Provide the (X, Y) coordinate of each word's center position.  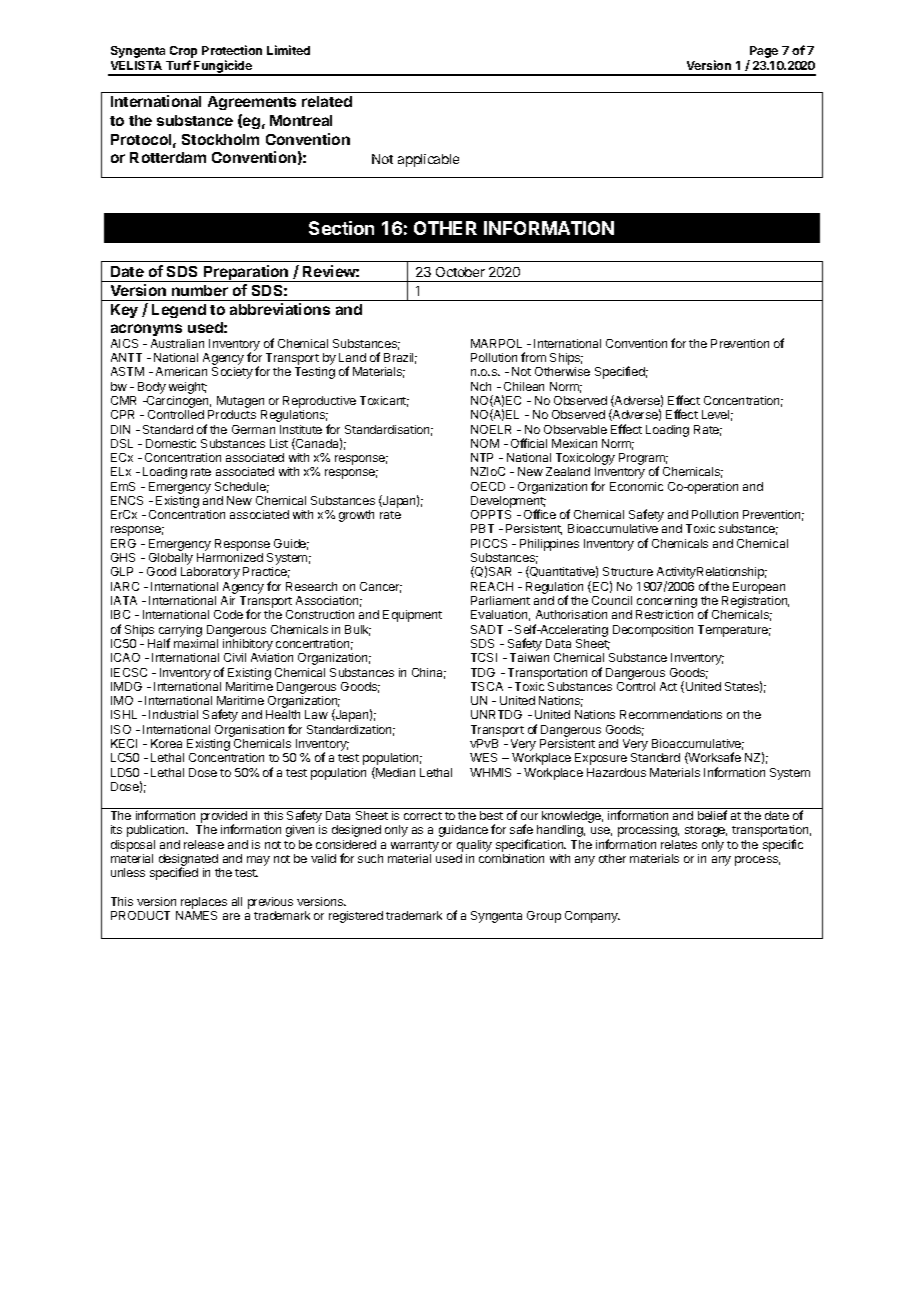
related (327, 101)
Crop (183, 53)
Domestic (171, 443)
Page (763, 53)
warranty (415, 846)
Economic (636, 486)
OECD (488, 486)
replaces (204, 904)
